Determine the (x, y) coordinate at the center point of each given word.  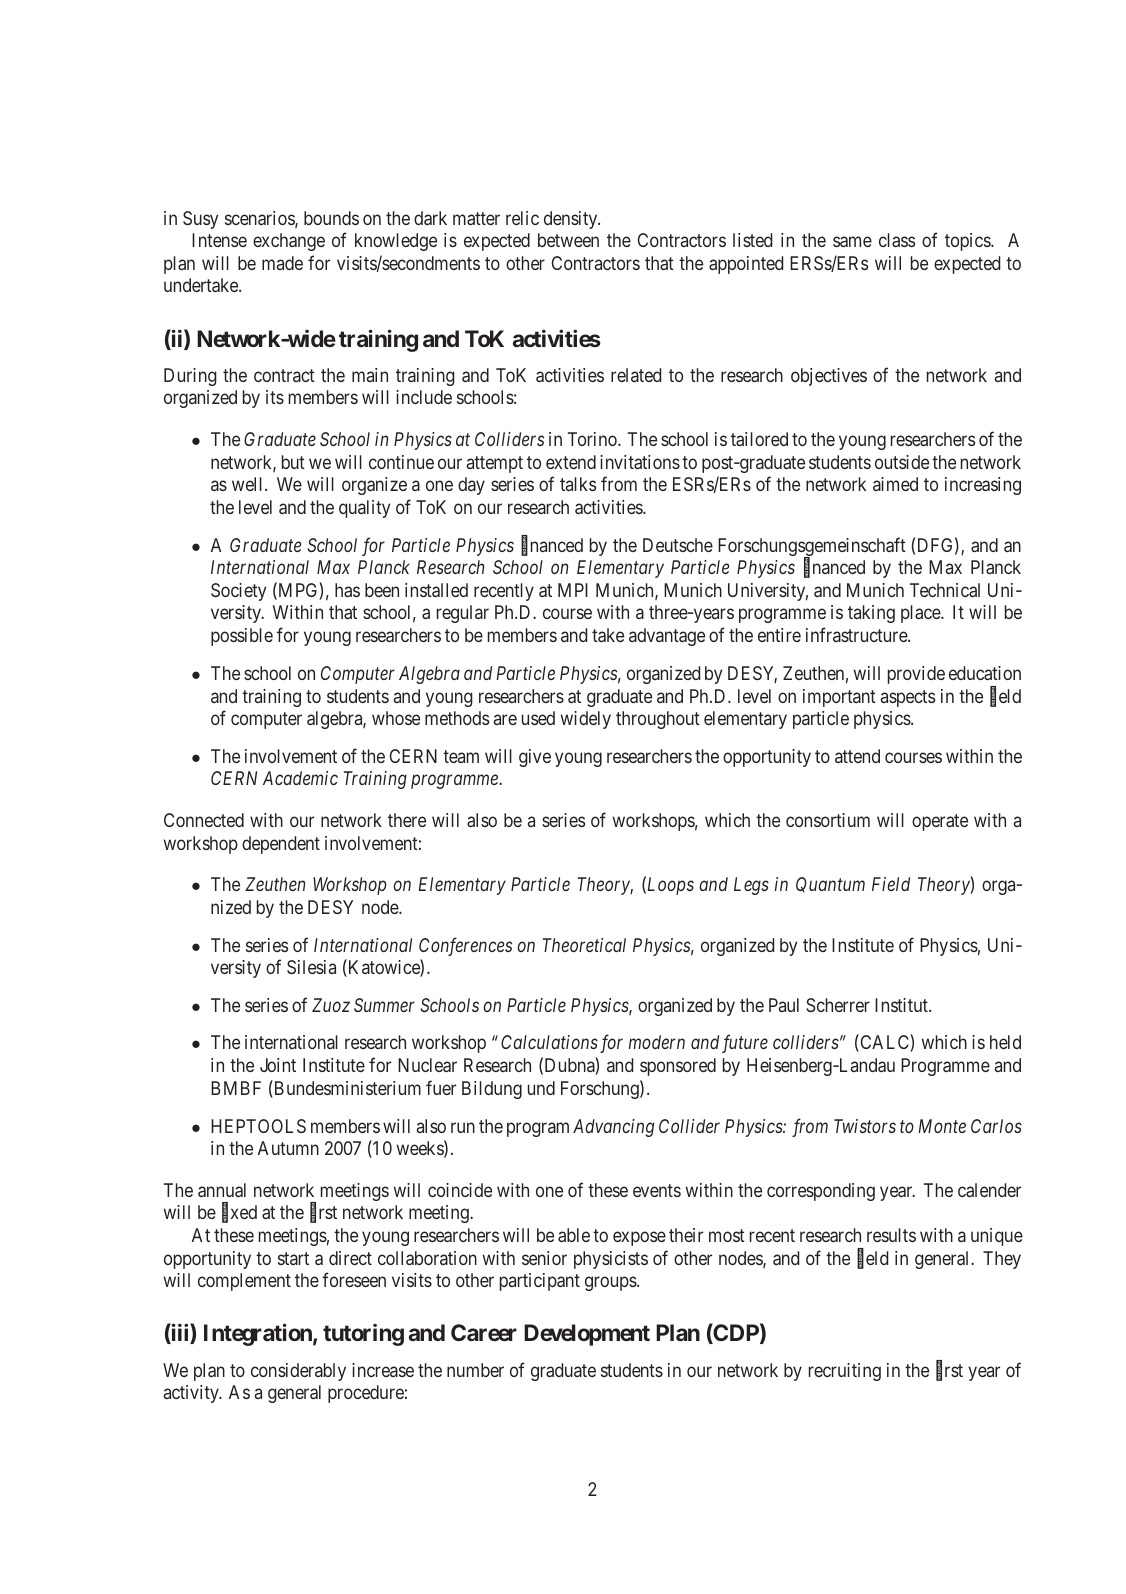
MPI (573, 590)
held (1005, 1042)
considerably (298, 1372)
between (568, 240)
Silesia (311, 967)
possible (242, 637)
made (282, 263)
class (897, 240)
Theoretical (584, 945)
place (921, 614)
